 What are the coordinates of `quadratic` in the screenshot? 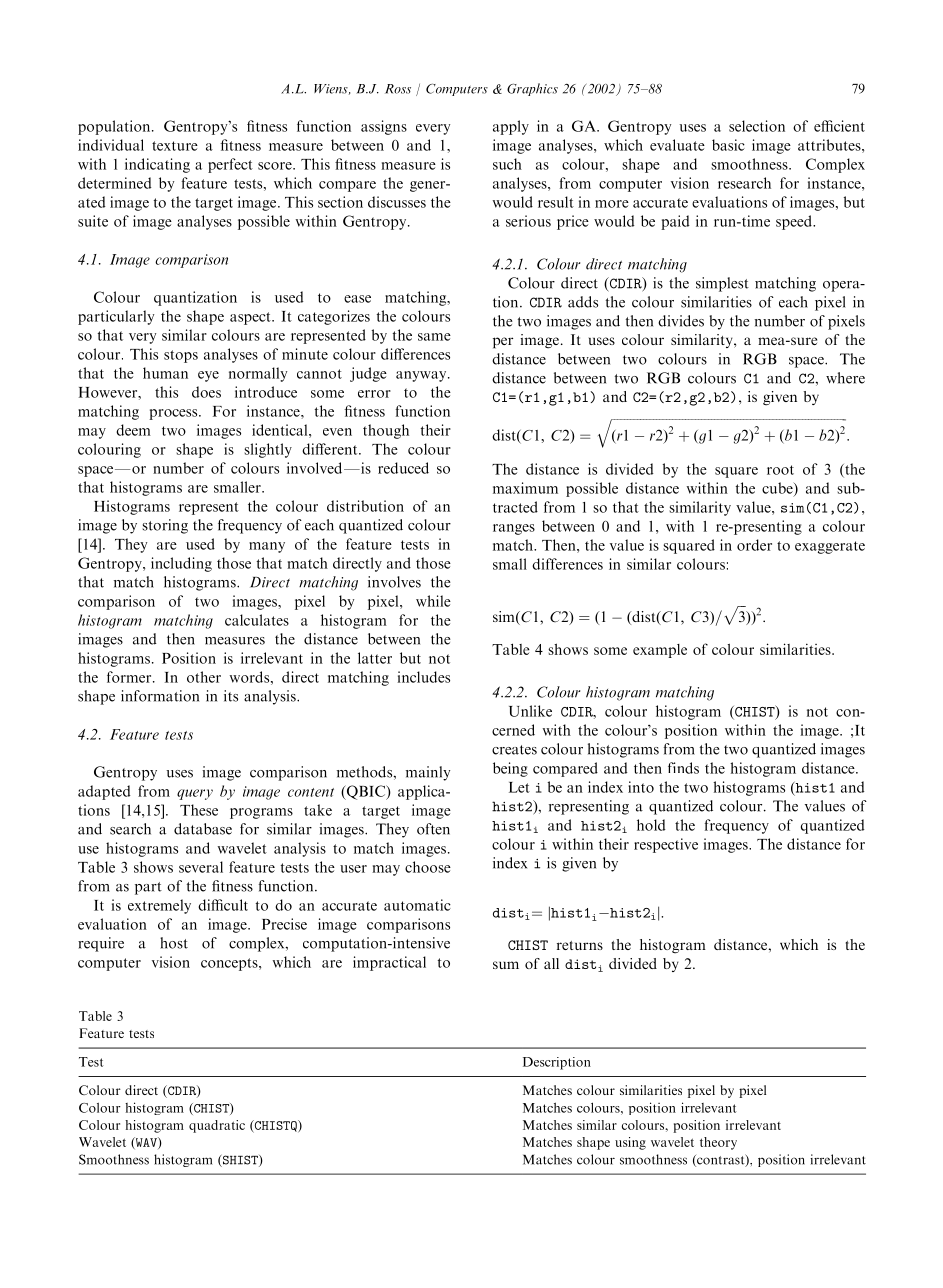 It's located at (217, 1126).
